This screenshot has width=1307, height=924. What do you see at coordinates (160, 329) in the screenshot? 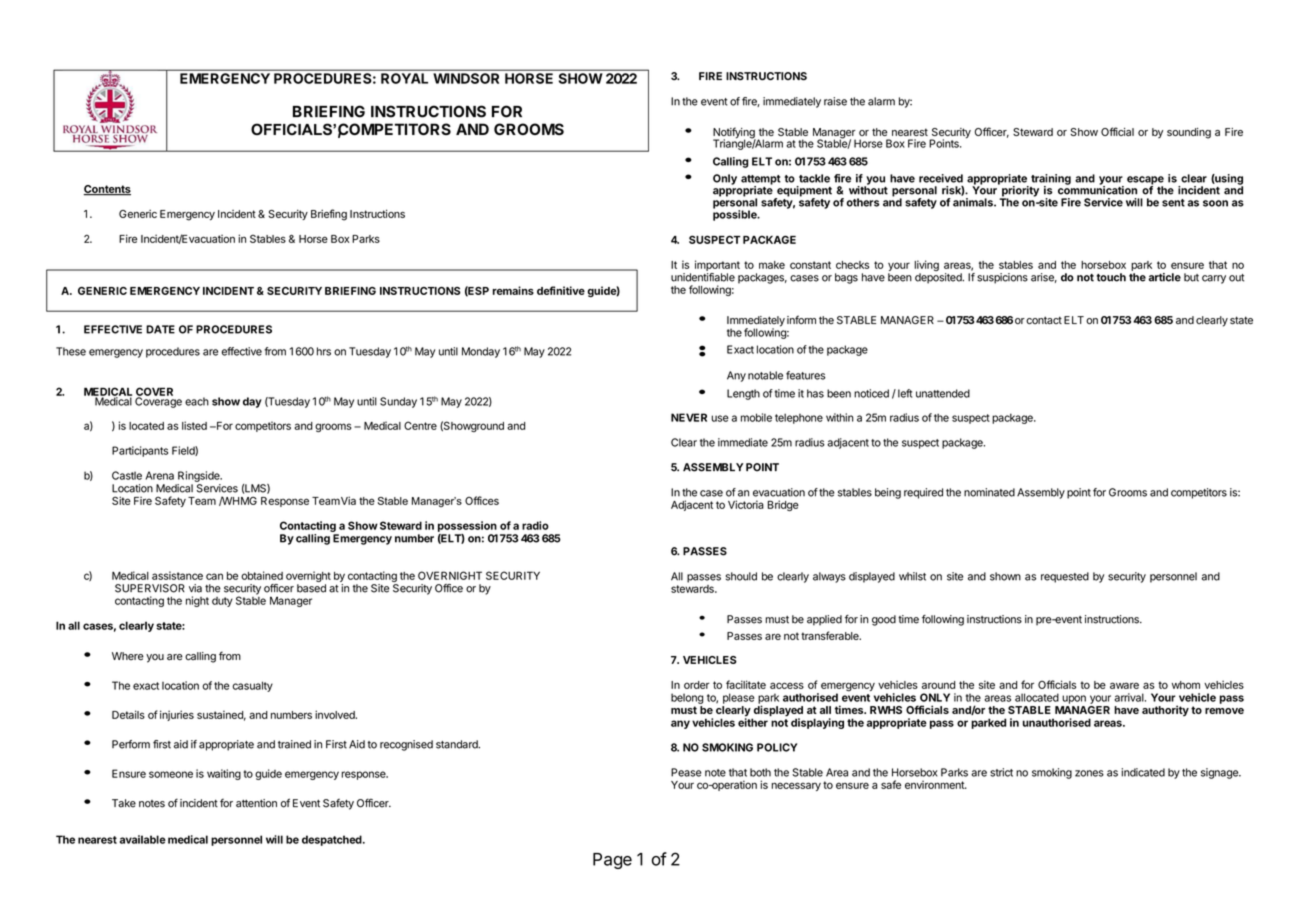
I see `DATE` at bounding box center [160, 329].
